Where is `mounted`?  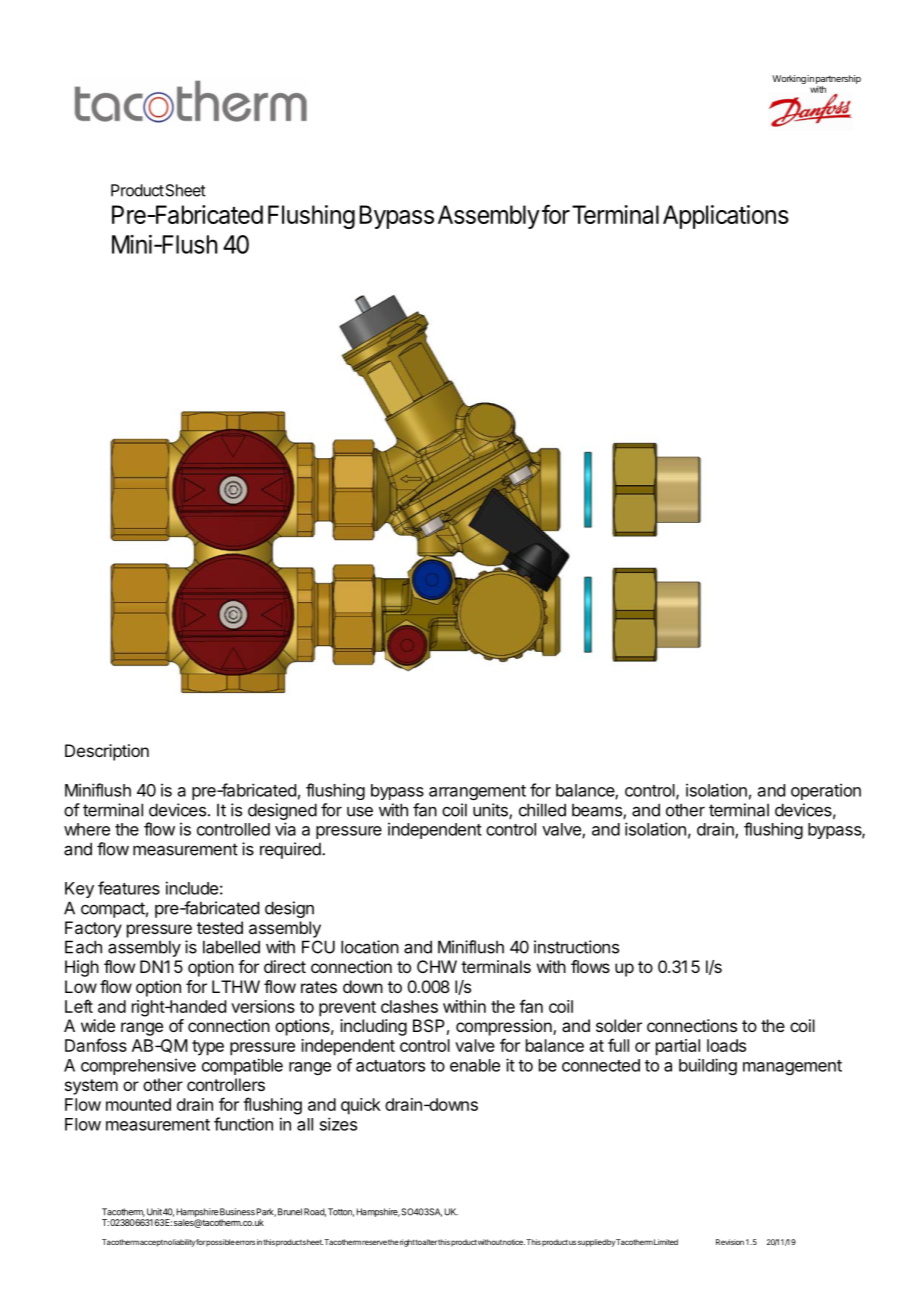
mounted is located at coordinates (138, 1104).
